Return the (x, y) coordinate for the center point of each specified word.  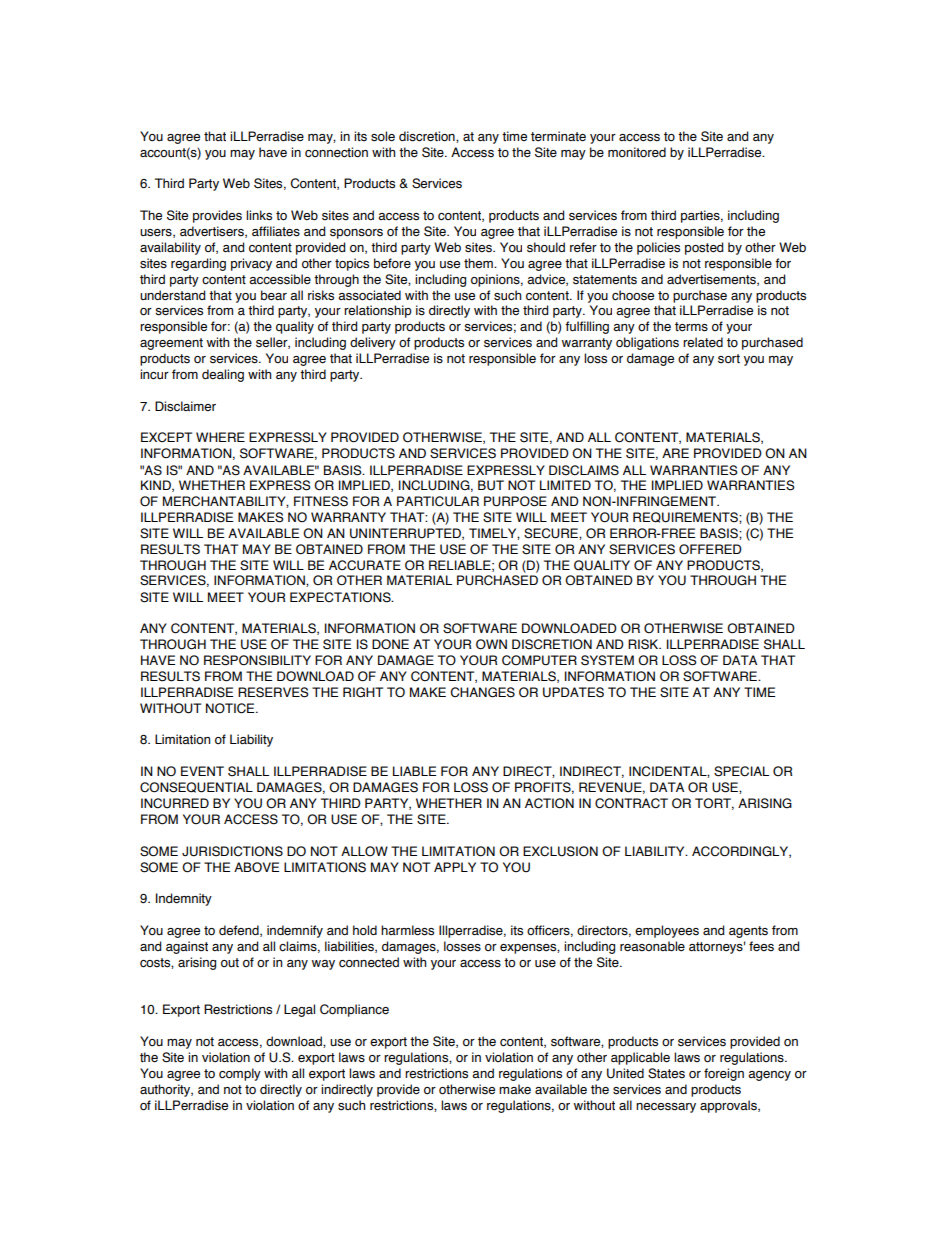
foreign (724, 1074)
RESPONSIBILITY (257, 660)
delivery (373, 343)
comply (240, 1074)
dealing (223, 375)
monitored (637, 152)
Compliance (354, 1010)
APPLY (455, 867)
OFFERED (710, 549)
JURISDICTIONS (232, 851)
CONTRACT (631, 803)
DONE (390, 644)
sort (729, 359)
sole (383, 136)
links (259, 215)
